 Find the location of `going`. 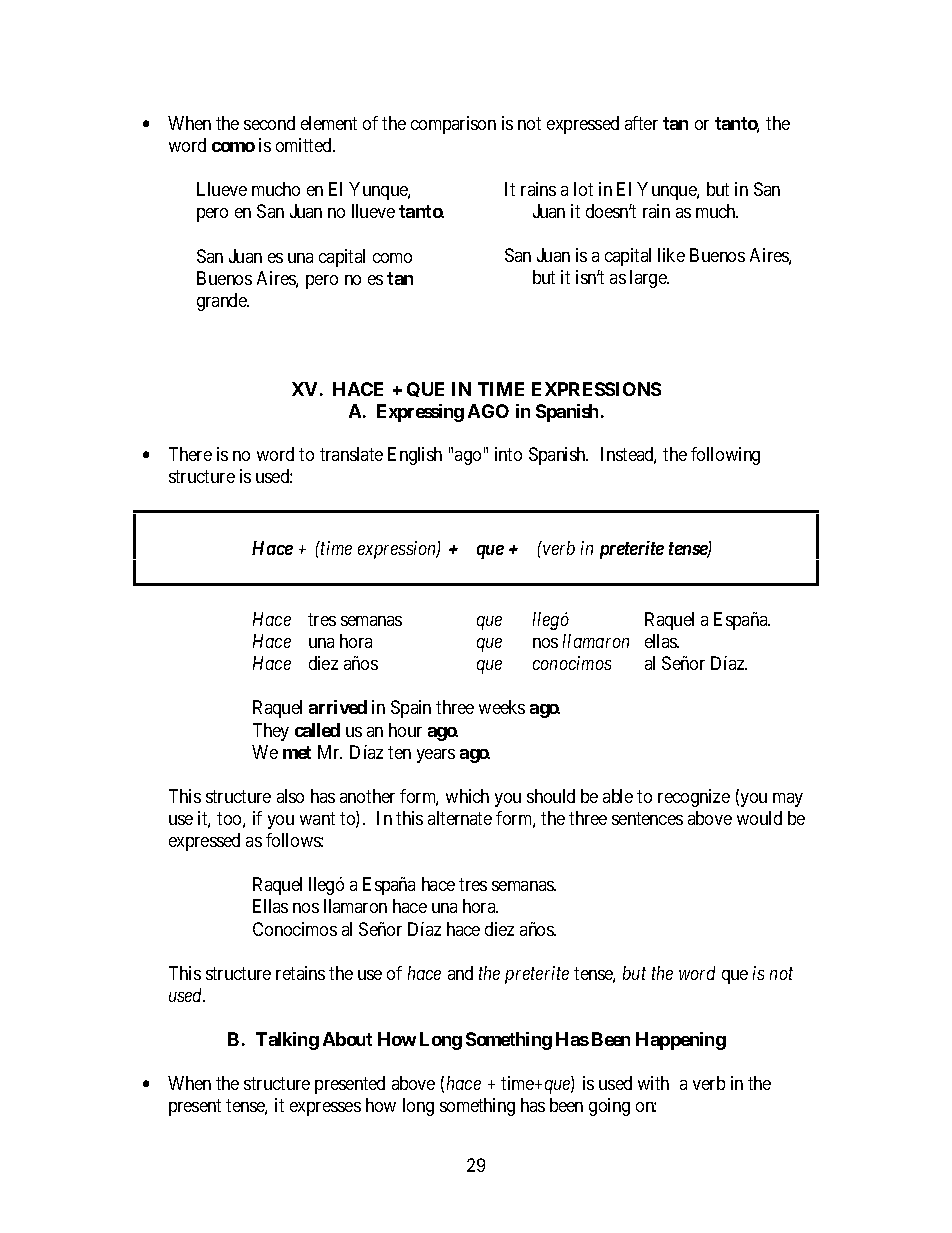

going is located at coordinates (609, 1107).
